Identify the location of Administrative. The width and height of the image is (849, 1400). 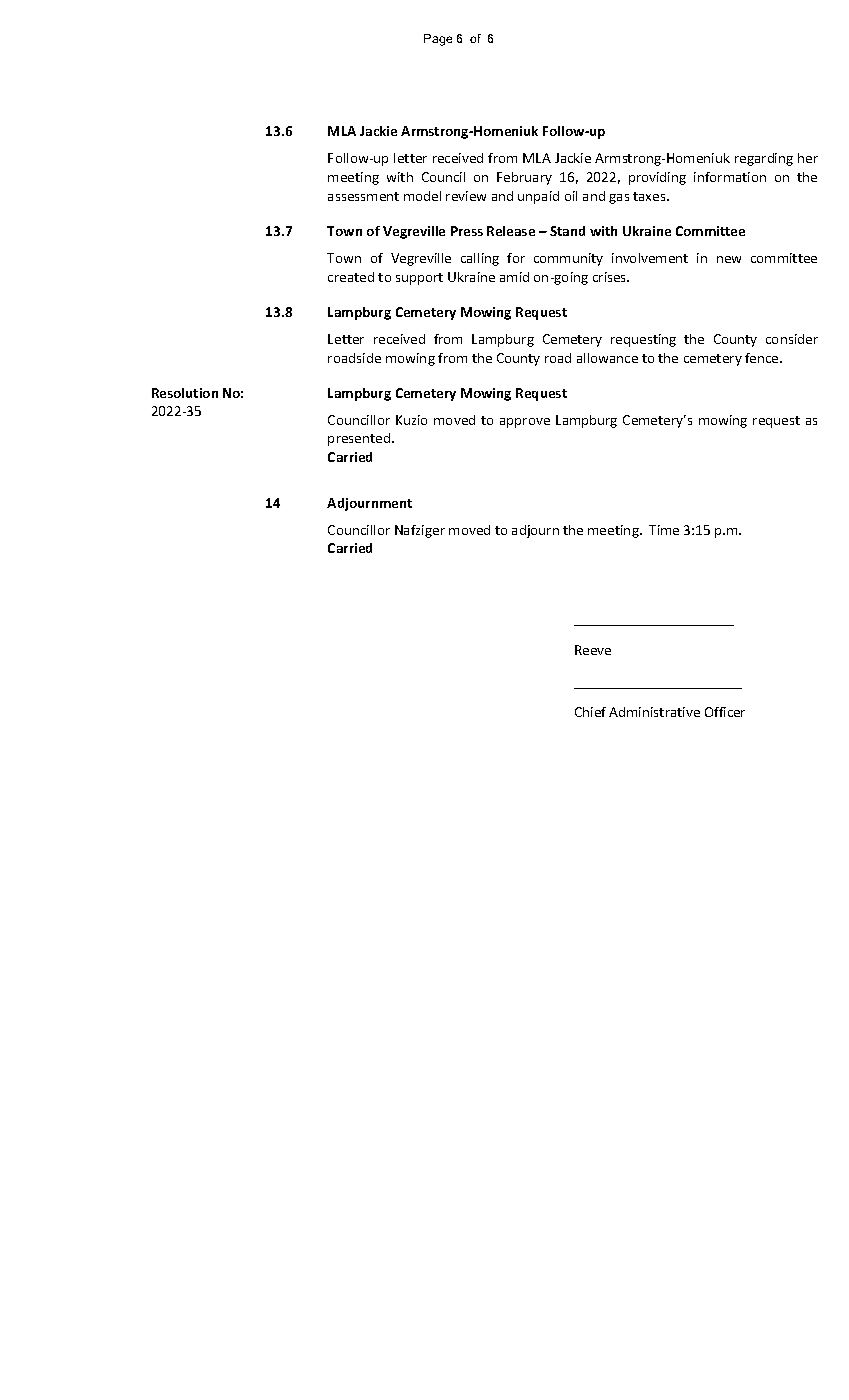
(654, 712).
